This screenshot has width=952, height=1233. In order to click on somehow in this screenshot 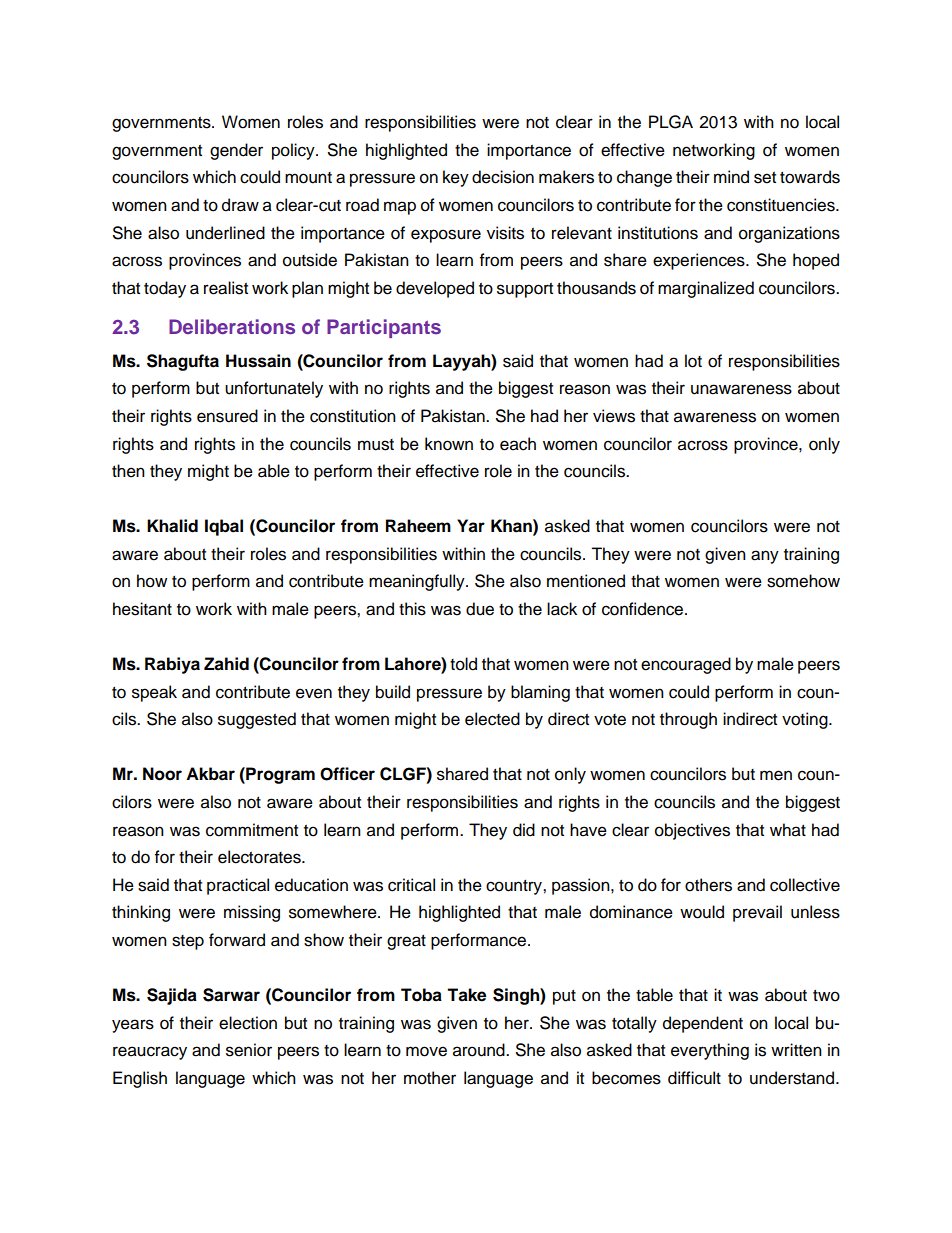, I will do `click(803, 581)`.
